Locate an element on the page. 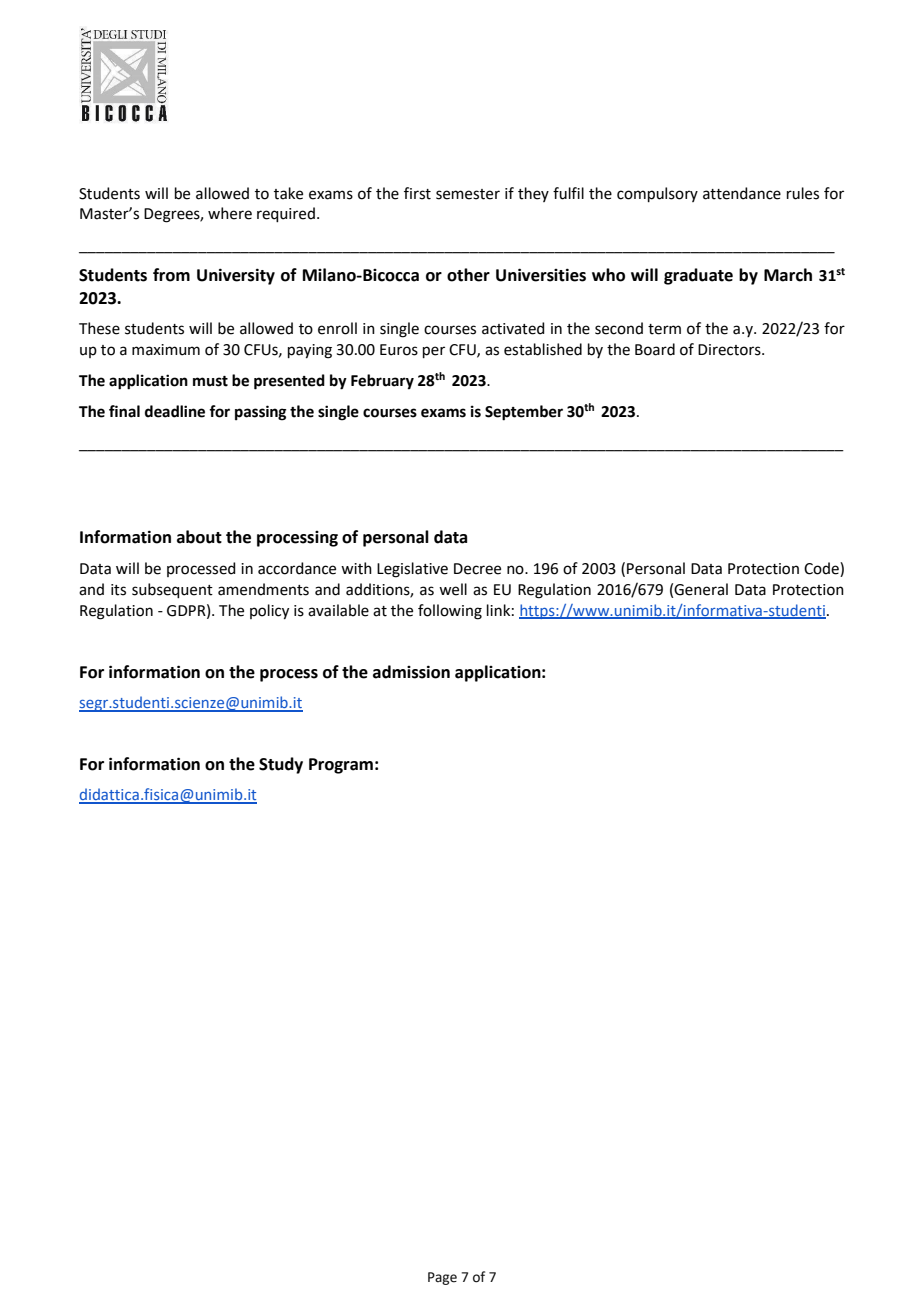 The image size is (924, 1307). Decree is located at coordinates (477, 569).
